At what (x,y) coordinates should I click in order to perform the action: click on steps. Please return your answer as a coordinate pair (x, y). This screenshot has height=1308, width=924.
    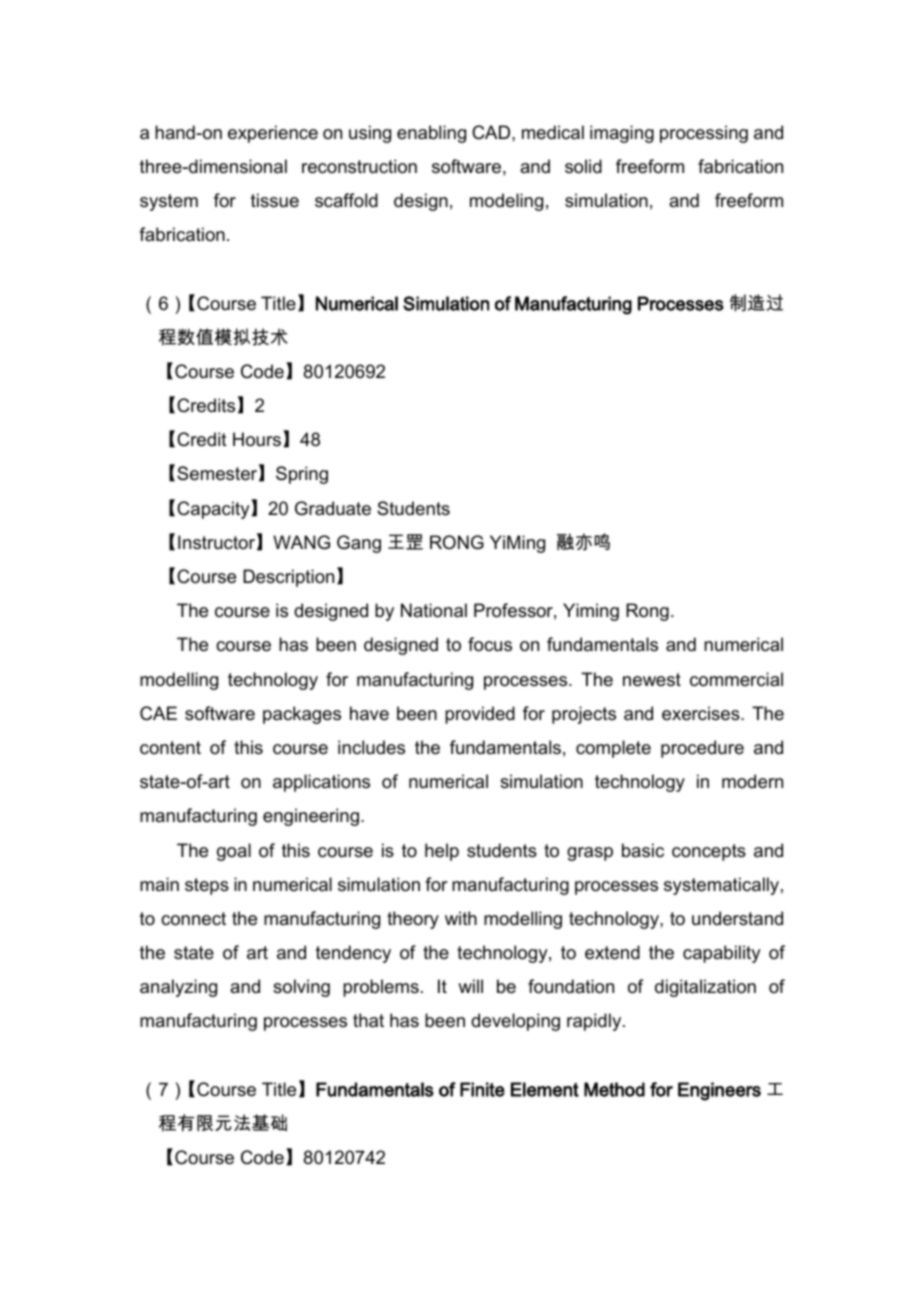
    Looking at the image, I should click on (207, 886).
